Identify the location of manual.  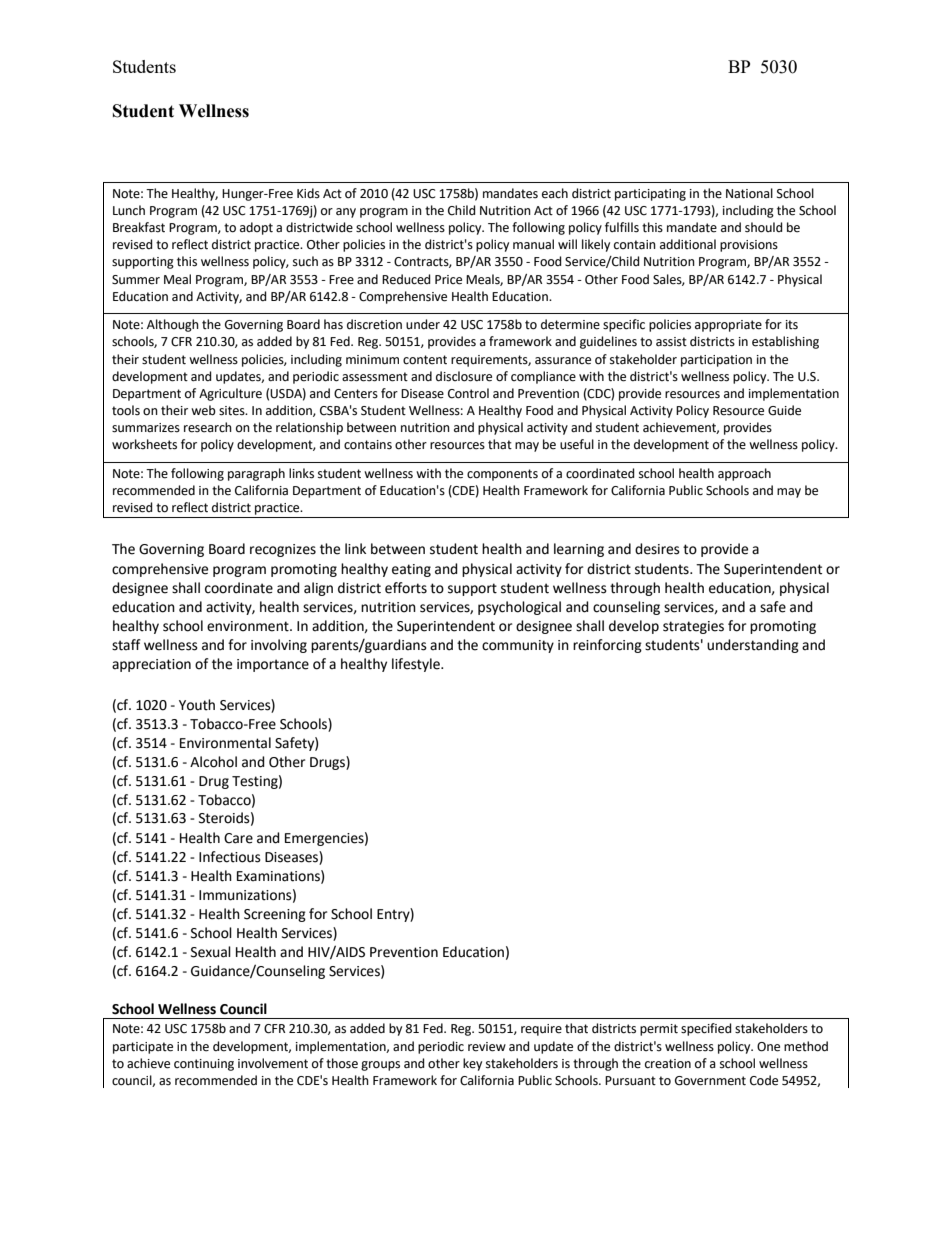
(533, 244).
